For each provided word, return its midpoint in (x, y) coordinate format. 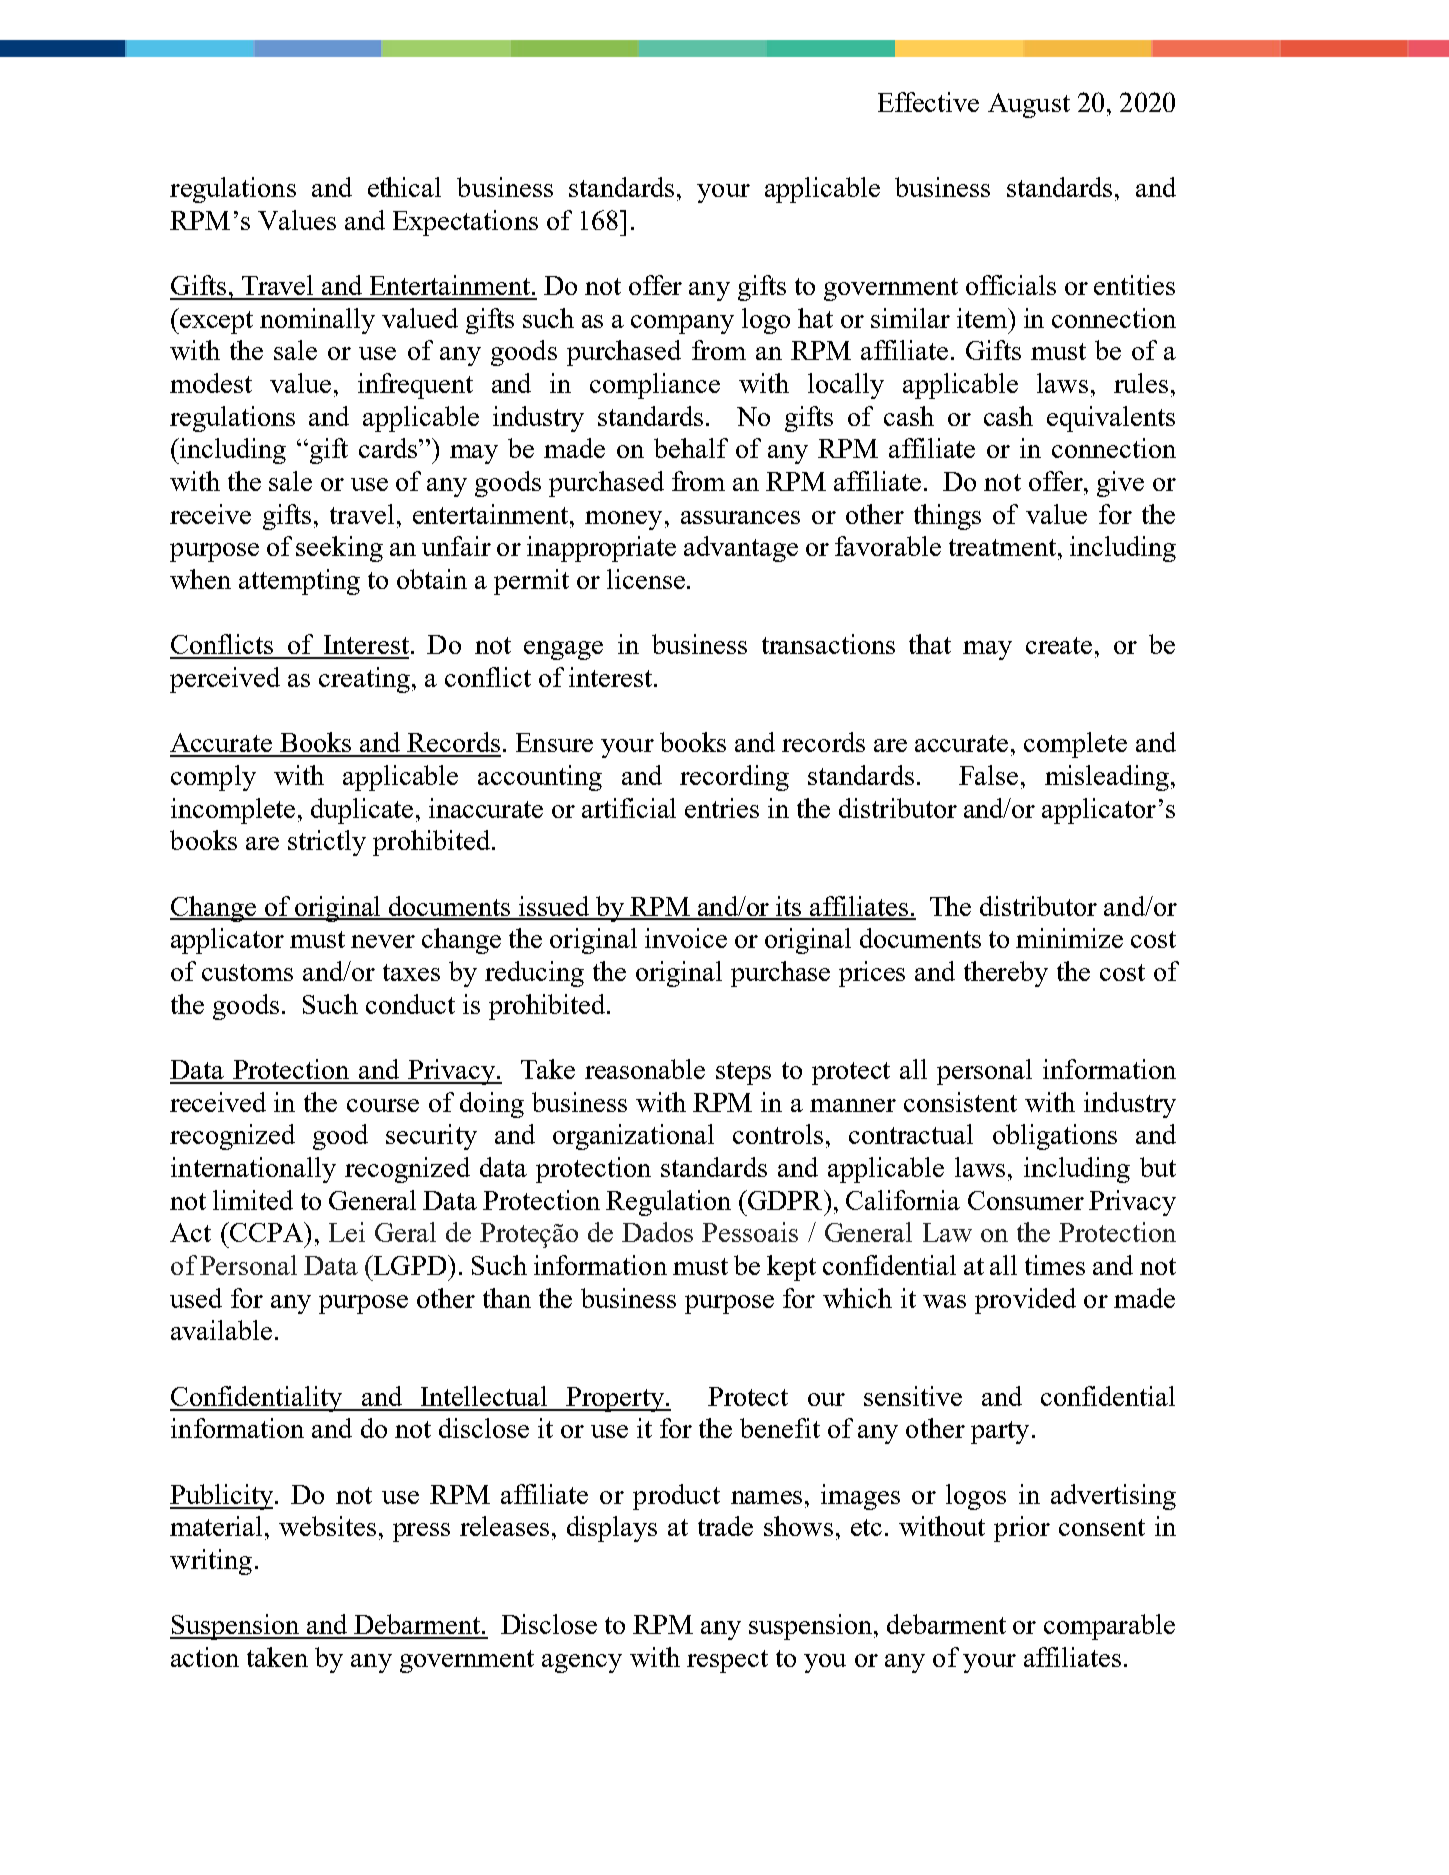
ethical (404, 187)
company (682, 324)
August (1029, 105)
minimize (1069, 938)
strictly (327, 843)
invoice (686, 938)
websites (327, 1526)
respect (727, 1661)
